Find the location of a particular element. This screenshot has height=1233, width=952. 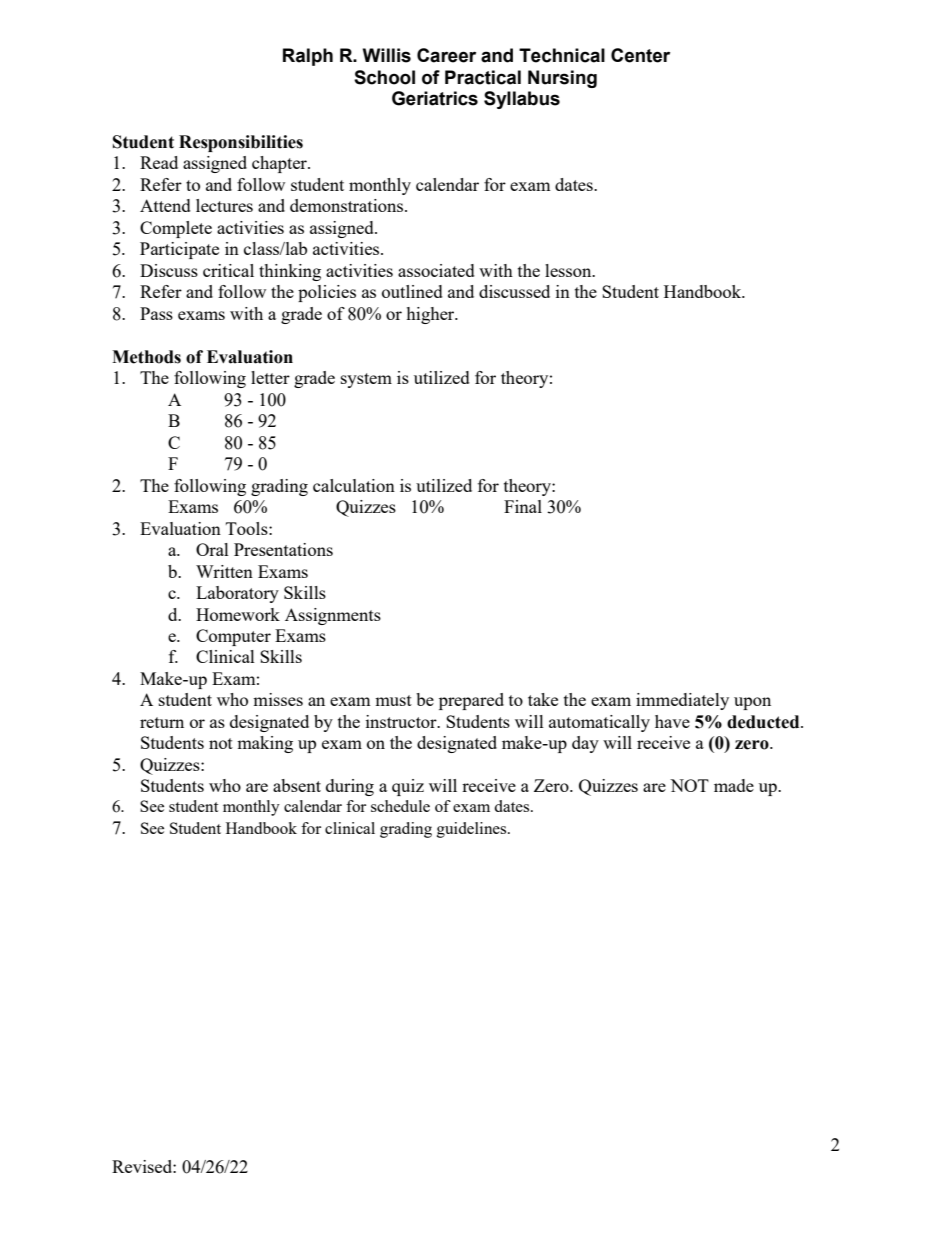

Final is located at coordinates (523, 506).
